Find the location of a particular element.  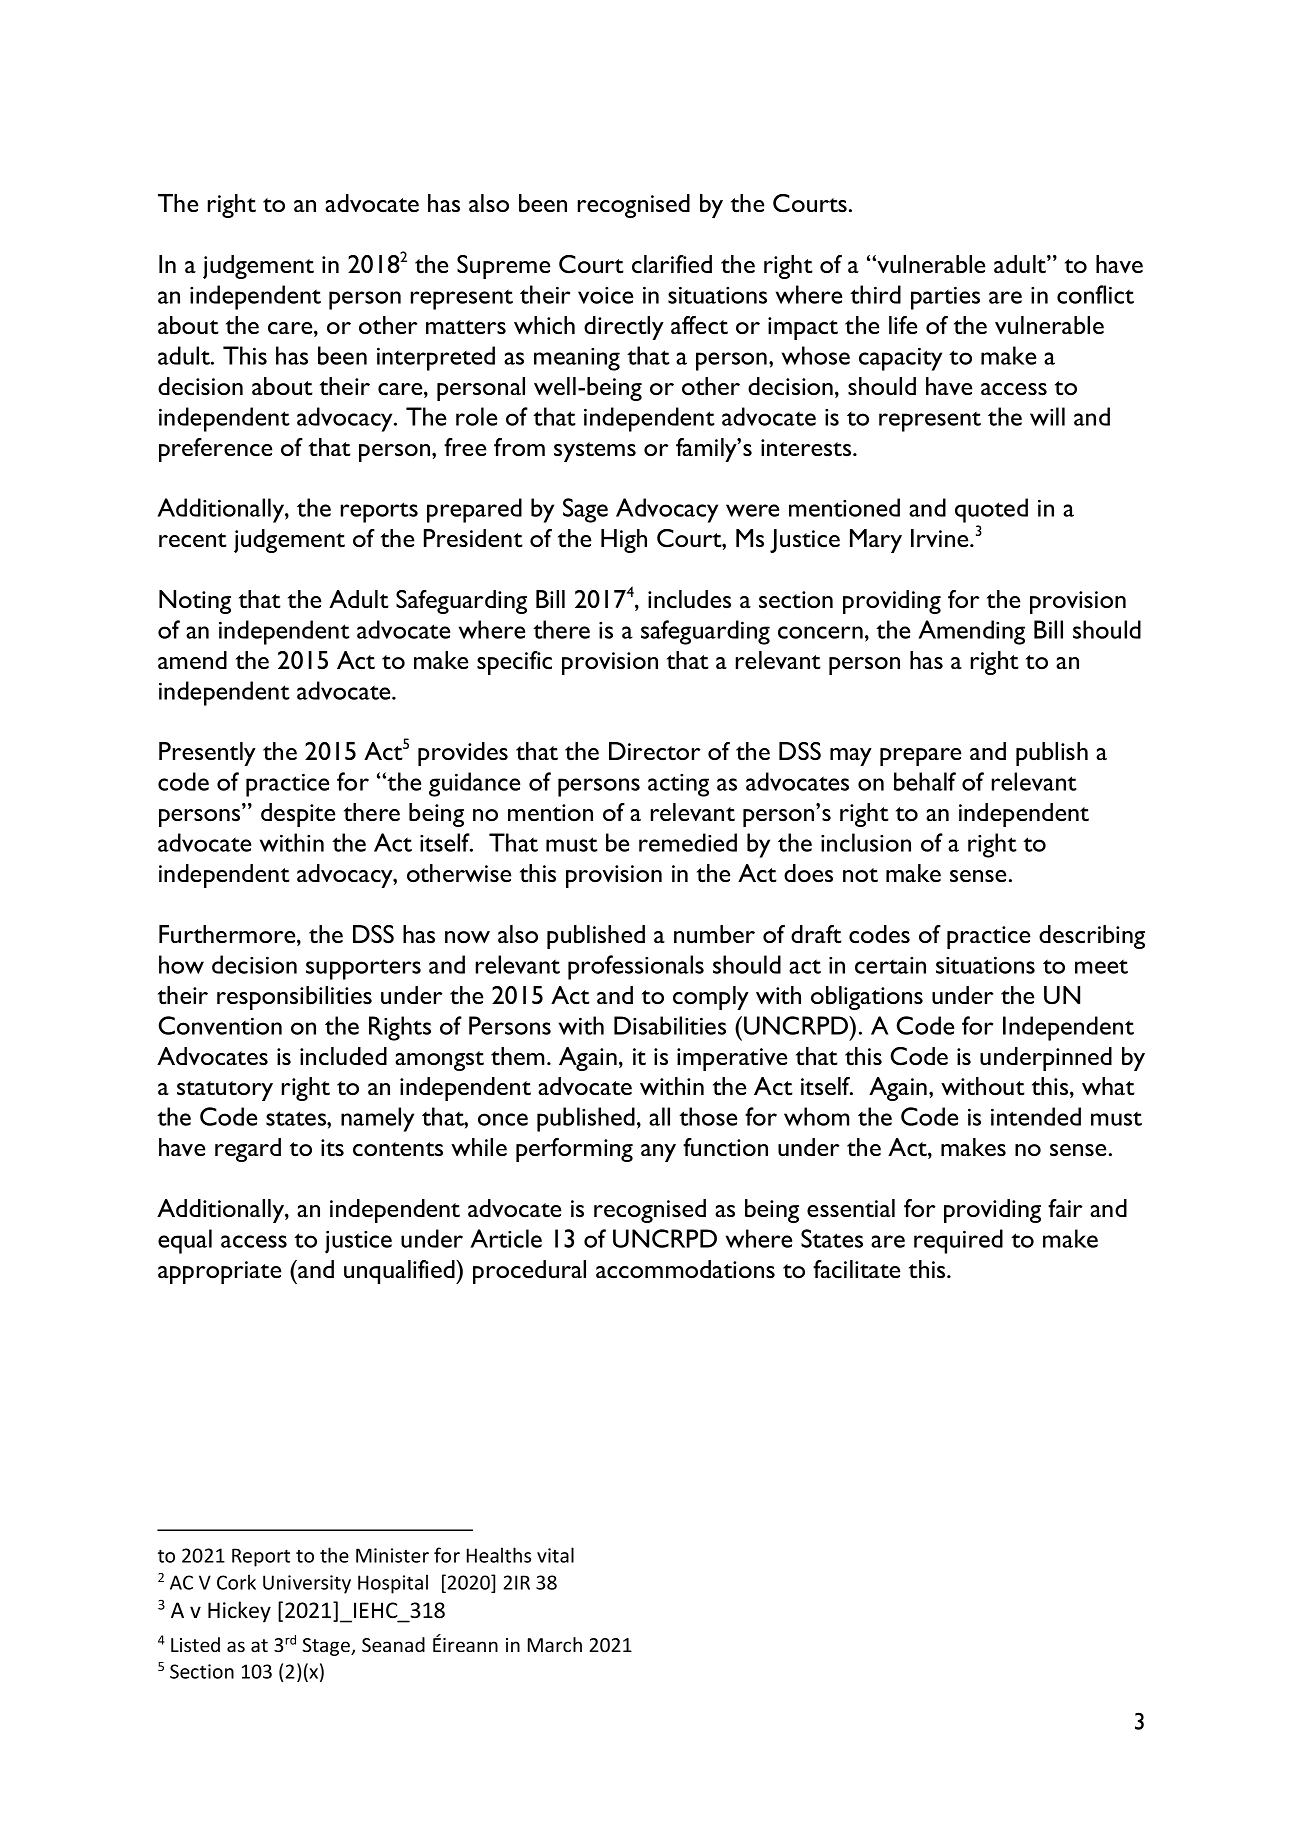

parties is located at coordinates (945, 298).
